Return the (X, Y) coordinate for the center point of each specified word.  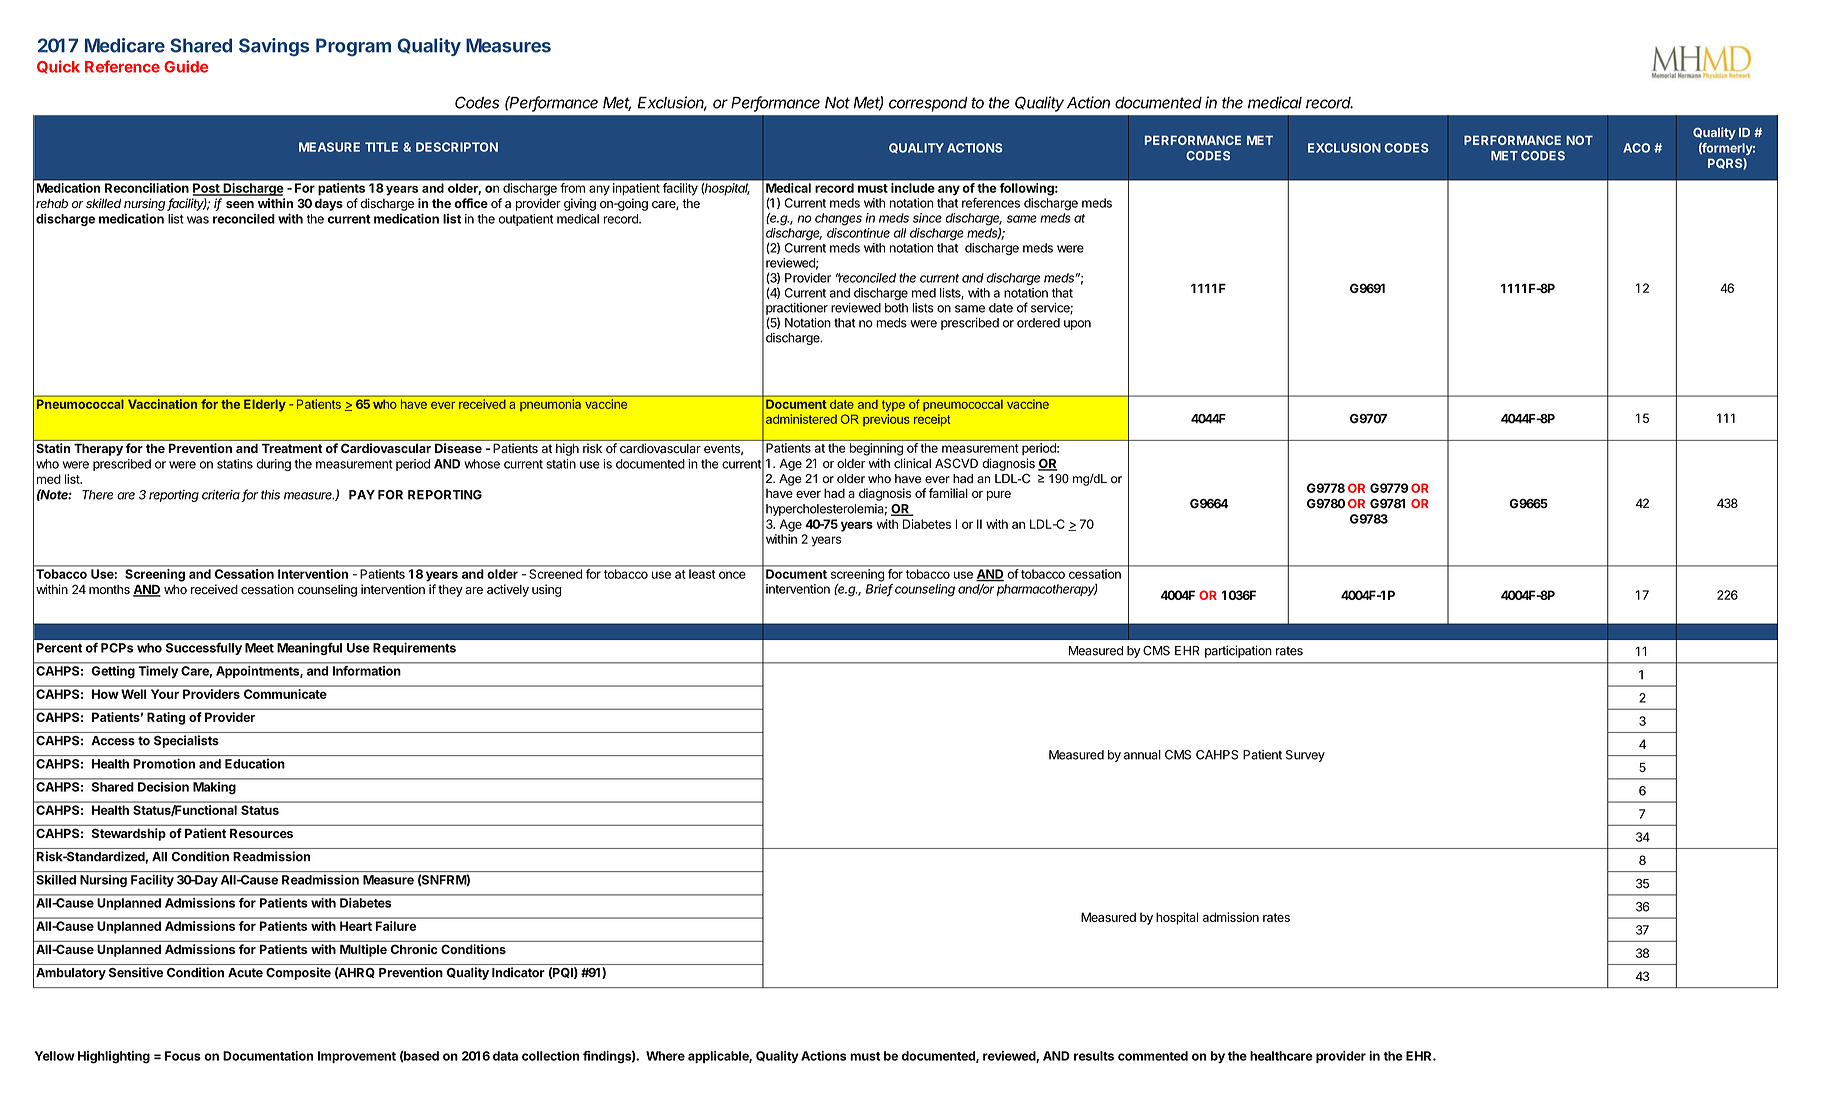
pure (999, 496)
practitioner (797, 309)
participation (1238, 651)
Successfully (204, 649)
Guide (186, 66)
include (912, 188)
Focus (183, 1056)
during (274, 465)
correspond (928, 104)
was (198, 220)
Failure (396, 926)
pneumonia (550, 405)
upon (1077, 325)
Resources (261, 833)
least (702, 574)
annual (1142, 755)
